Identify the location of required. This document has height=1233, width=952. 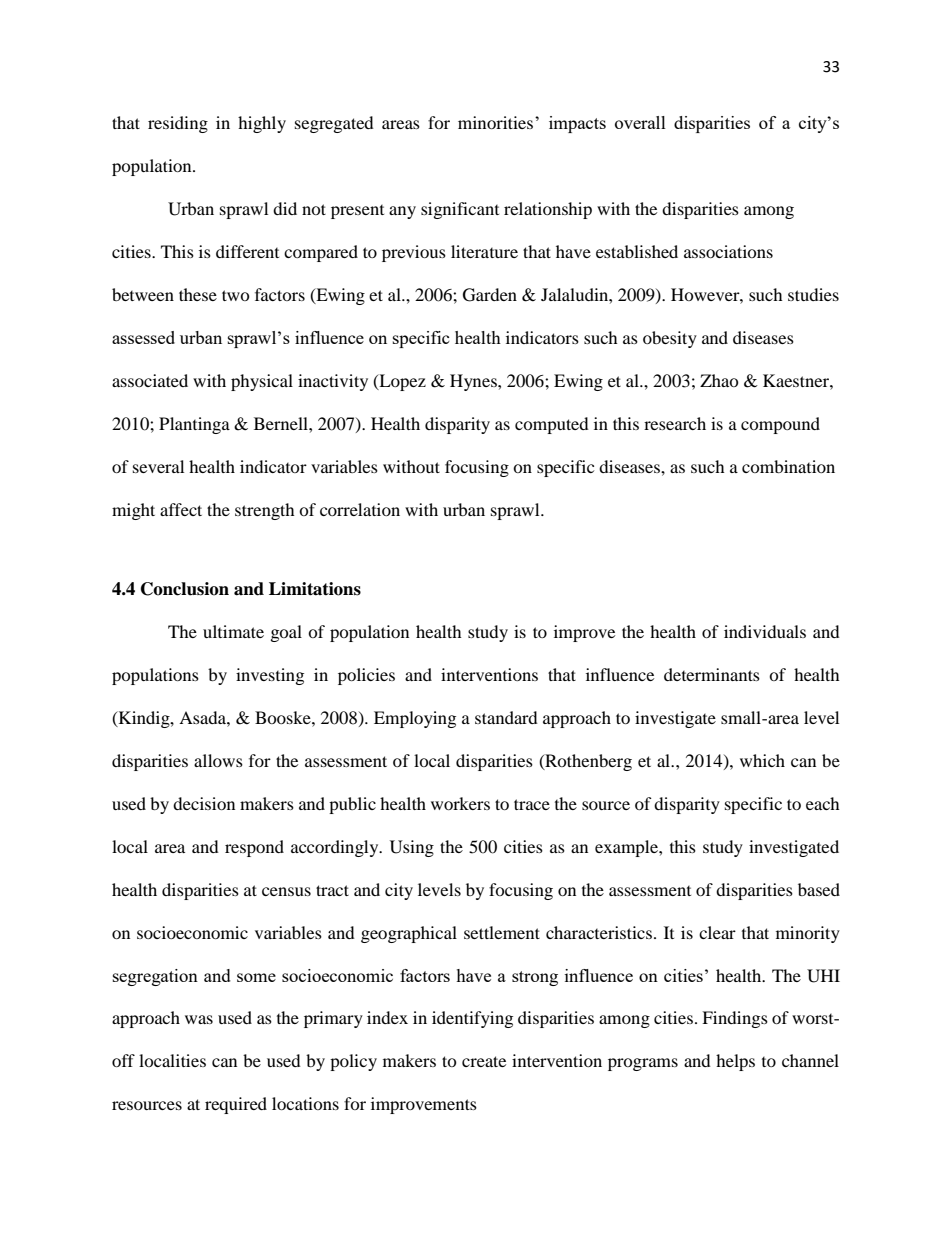
(236, 1105).
